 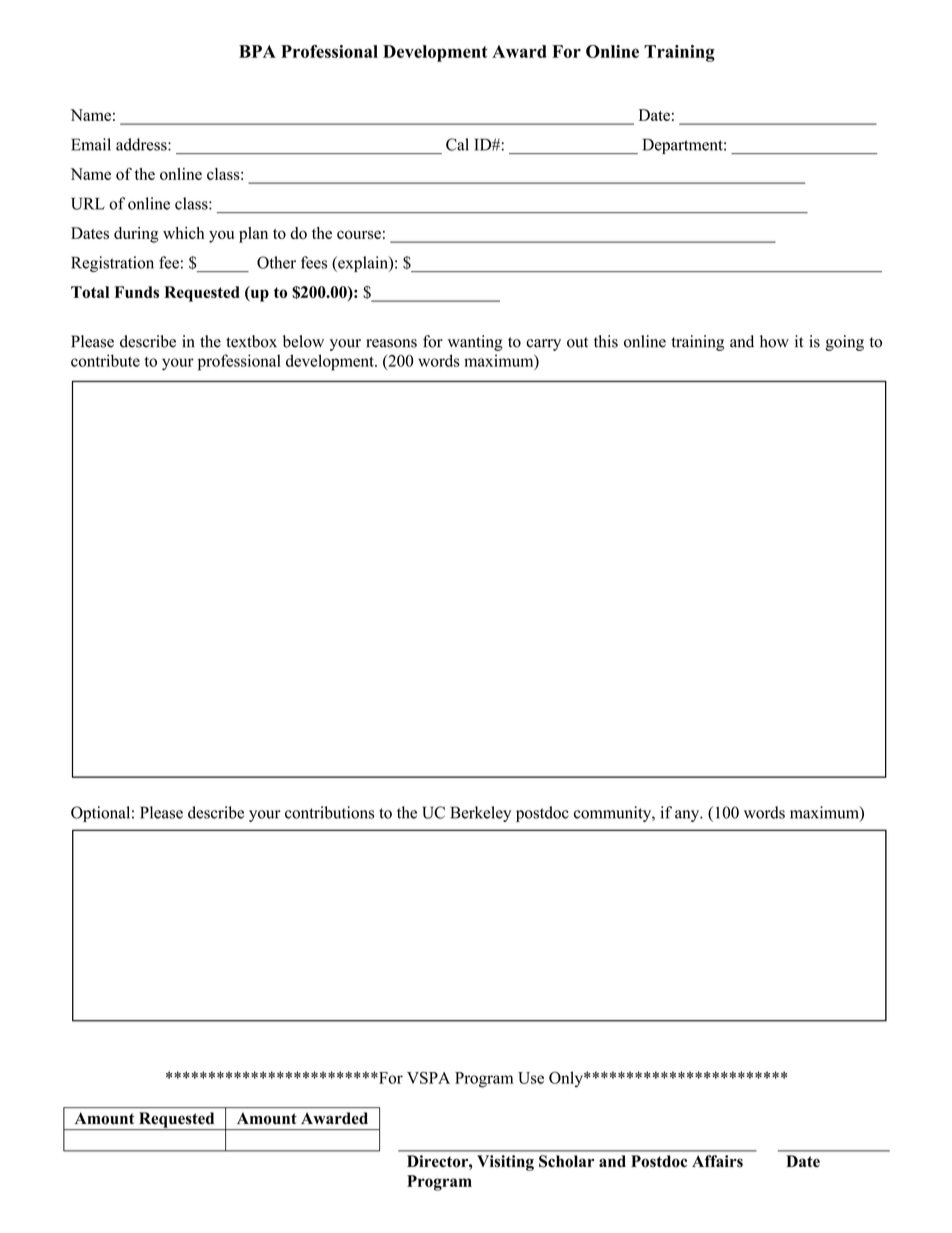 What do you see at coordinates (845, 343) in the page?
I see `going` at bounding box center [845, 343].
